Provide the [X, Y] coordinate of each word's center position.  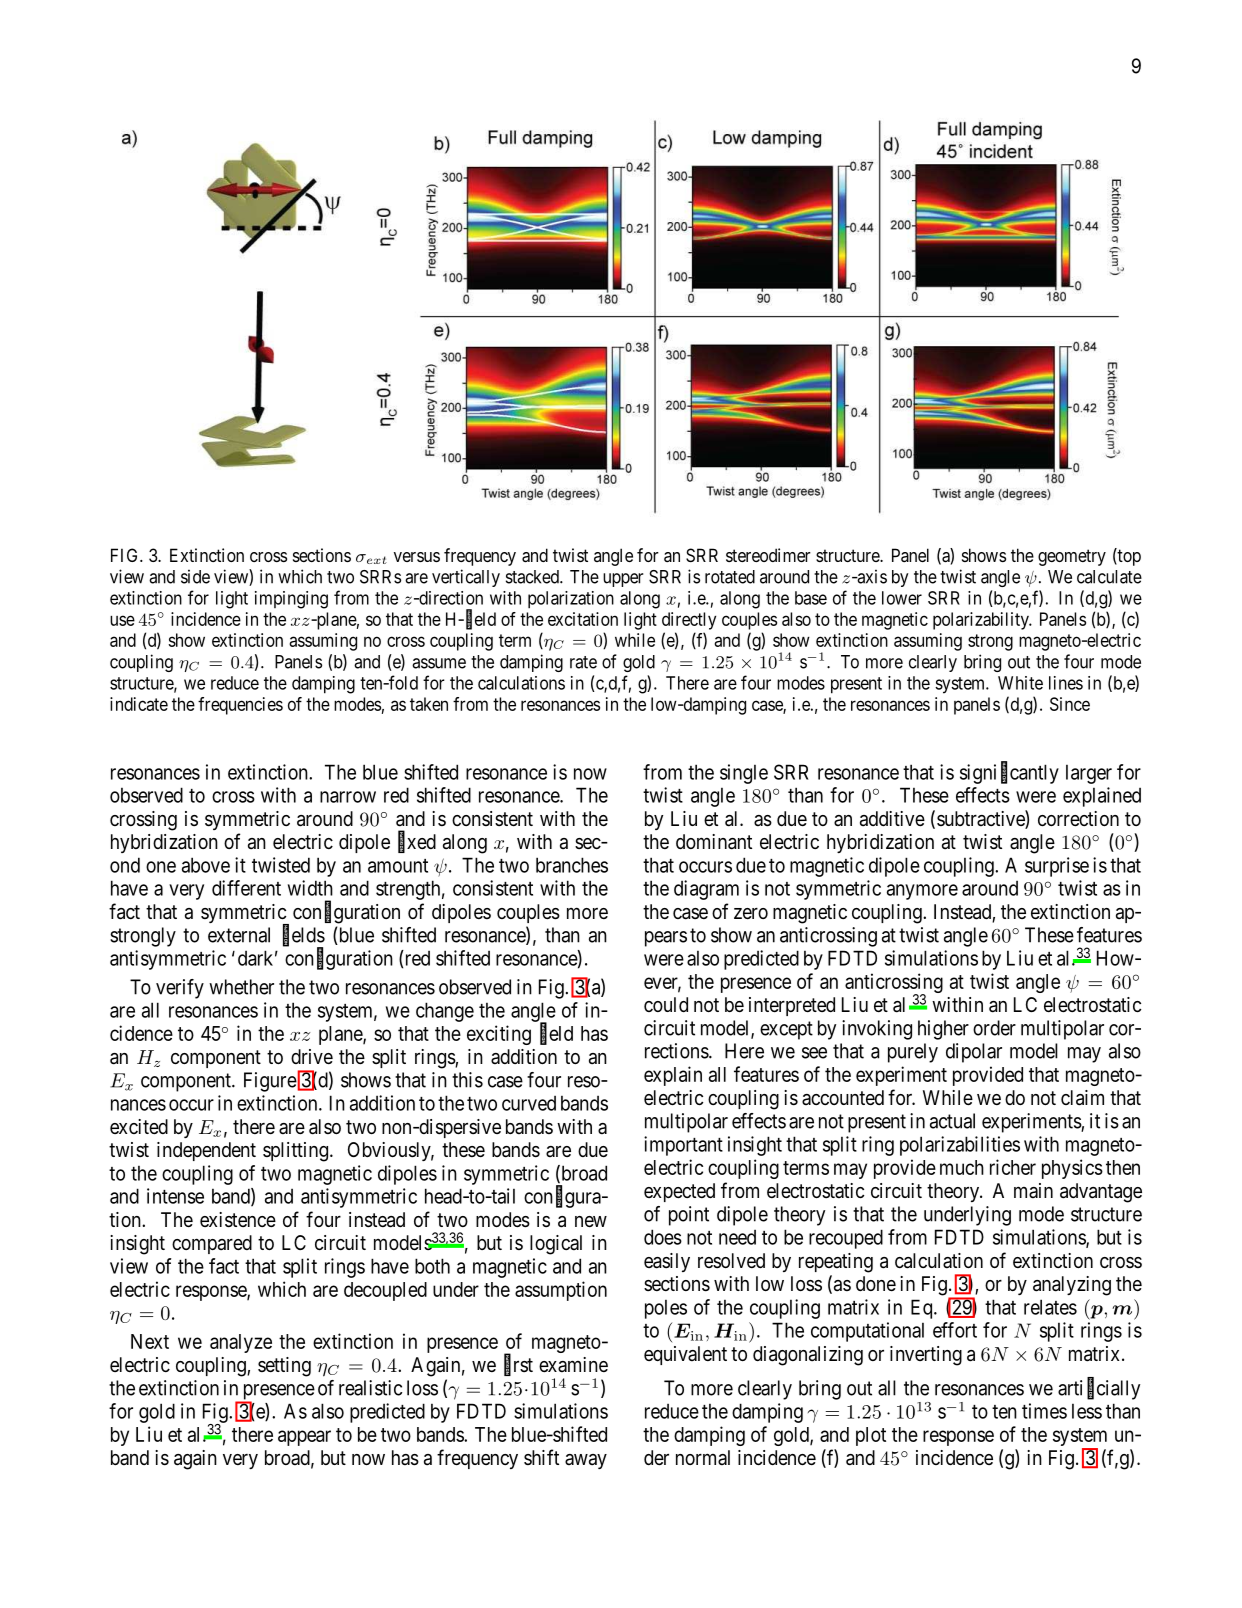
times [1044, 1411]
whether [241, 987]
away [586, 1461]
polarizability [982, 621]
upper [623, 580]
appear [304, 1438]
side [195, 576]
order [994, 1028]
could [666, 1004]
